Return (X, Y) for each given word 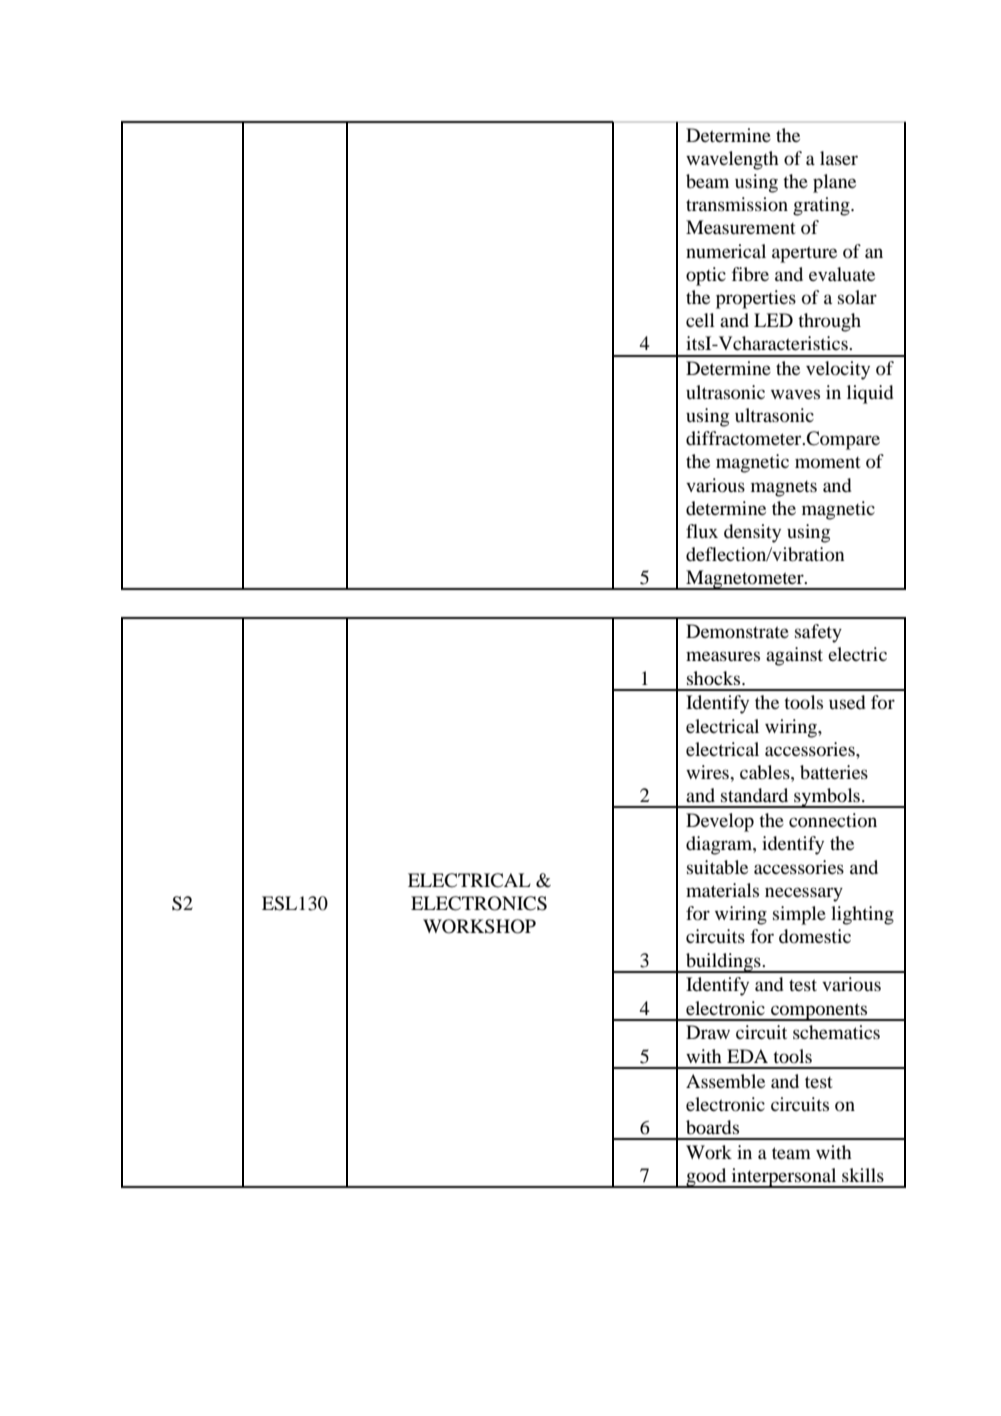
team (791, 1153)
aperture (804, 254)
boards (712, 1127)
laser (839, 158)
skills (863, 1175)
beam (707, 181)
